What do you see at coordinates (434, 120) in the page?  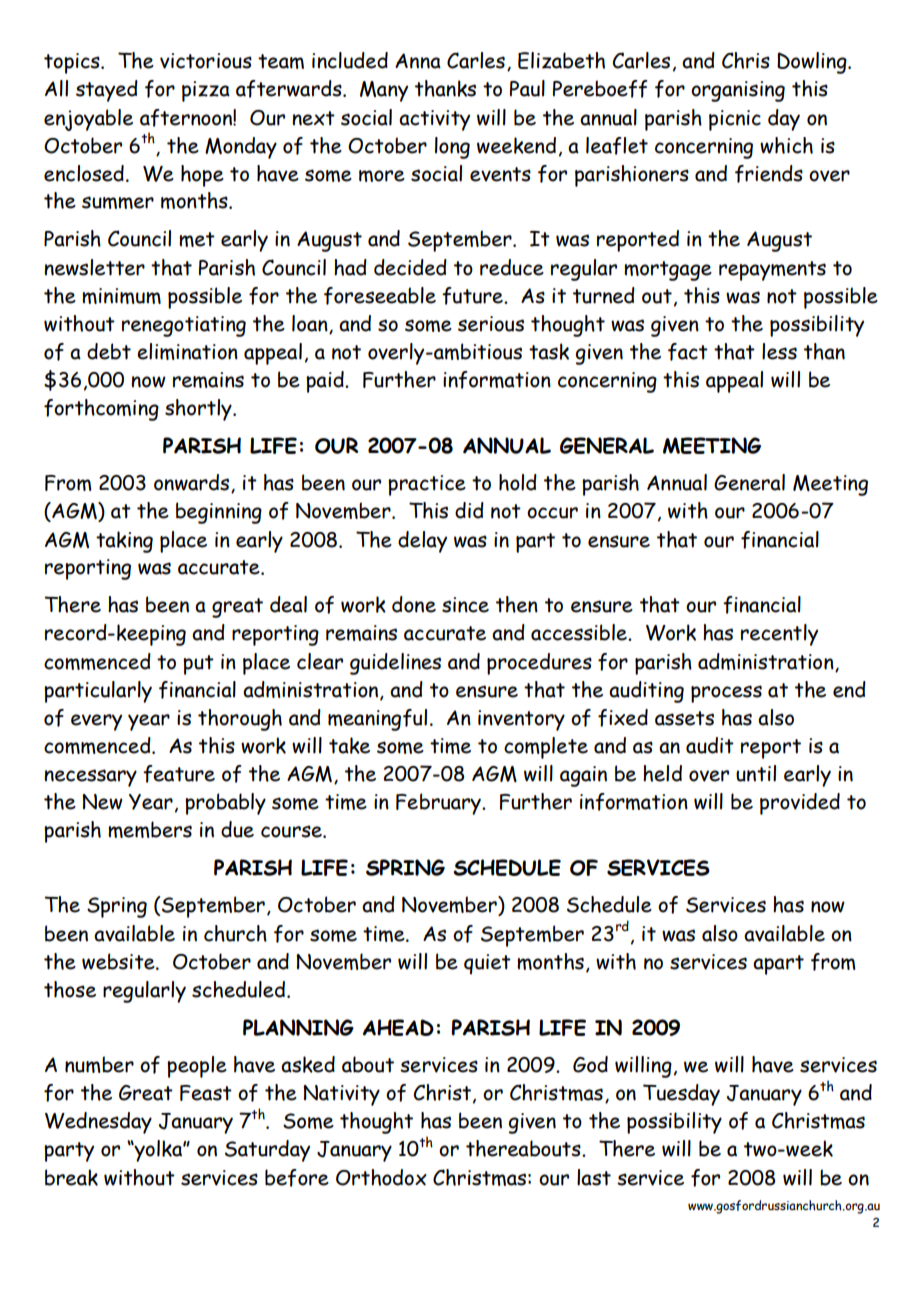 I see `activity` at bounding box center [434, 120].
